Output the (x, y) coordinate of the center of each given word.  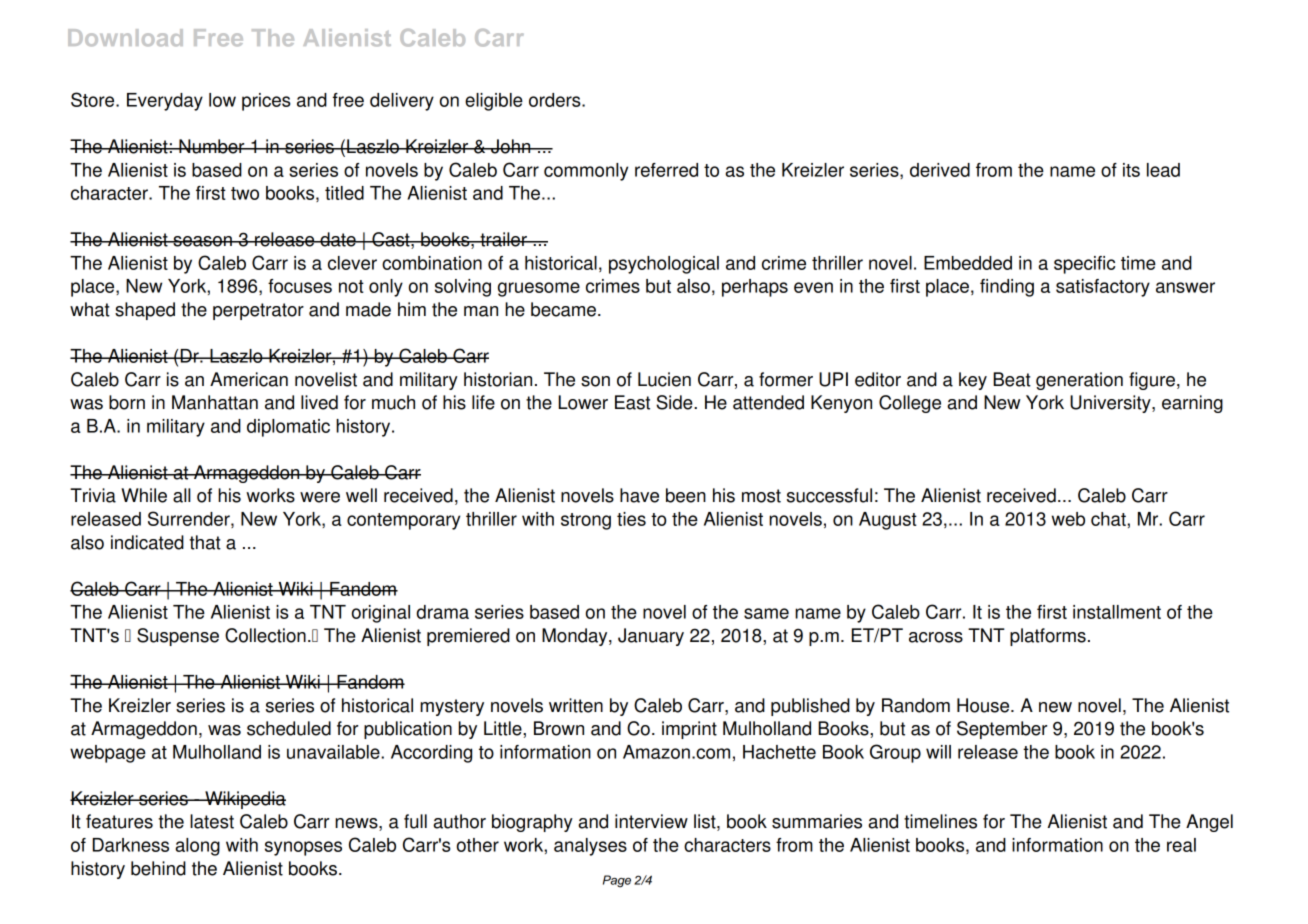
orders (556, 100)
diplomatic (288, 428)
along (197, 847)
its (1131, 170)
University (1111, 404)
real (1181, 845)
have (639, 495)
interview (651, 821)
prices (266, 102)
